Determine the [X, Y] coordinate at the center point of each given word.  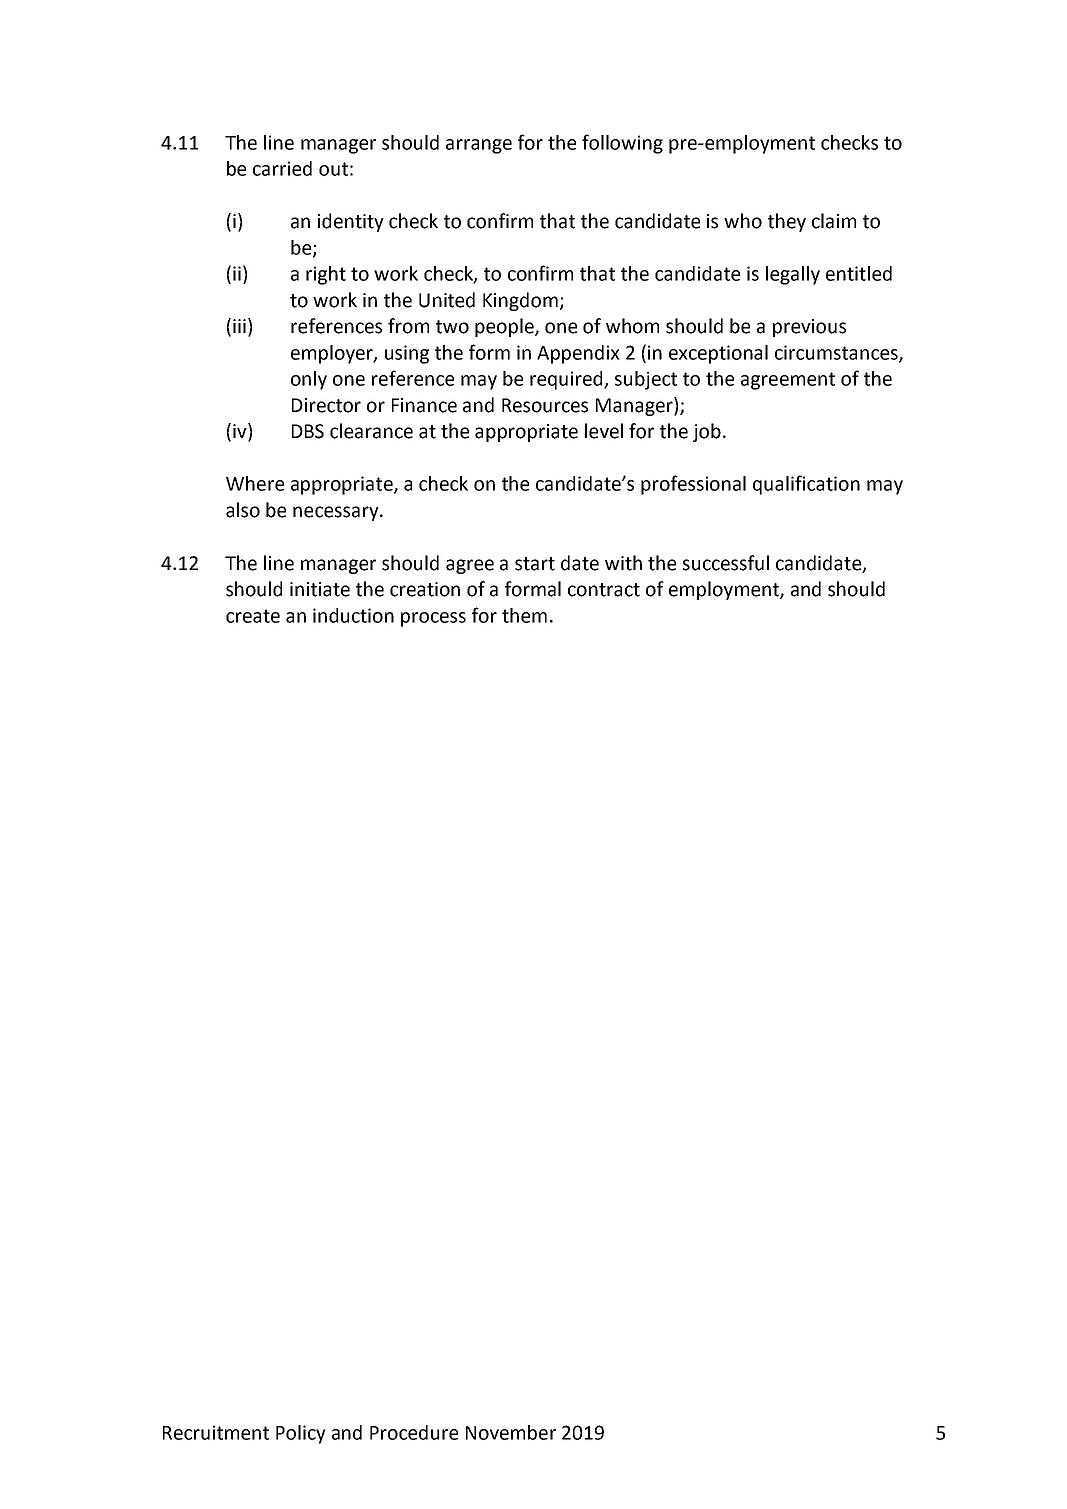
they [787, 222]
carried [282, 168]
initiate [320, 589]
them [524, 615]
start [535, 564]
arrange [479, 146]
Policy [301, 1434]
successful [726, 563]
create [253, 616]
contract [604, 590]
